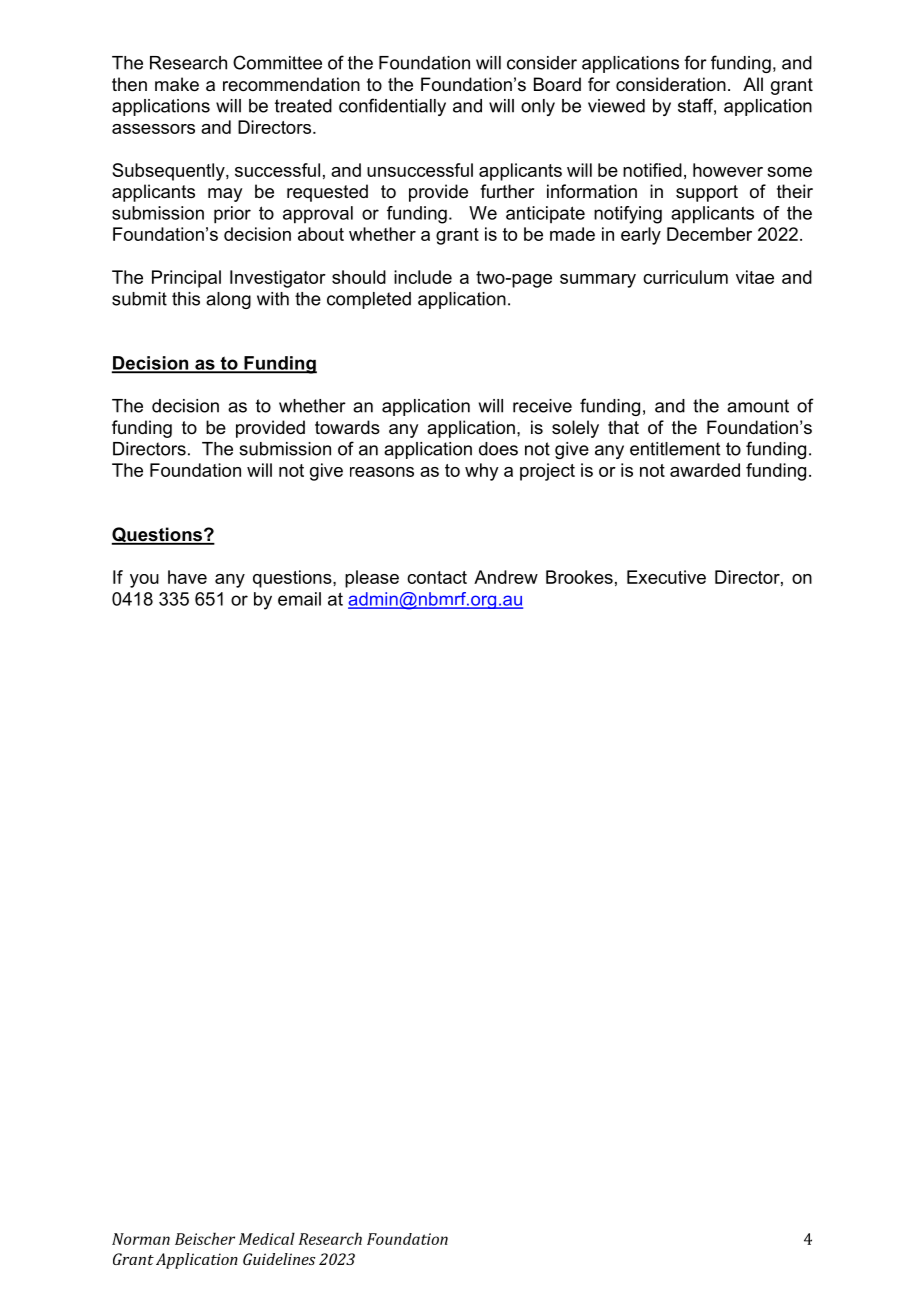  What do you see at coordinates (279, 1259) in the screenshot?
I see `Guidelines` at bounding box center [279, 1259].
